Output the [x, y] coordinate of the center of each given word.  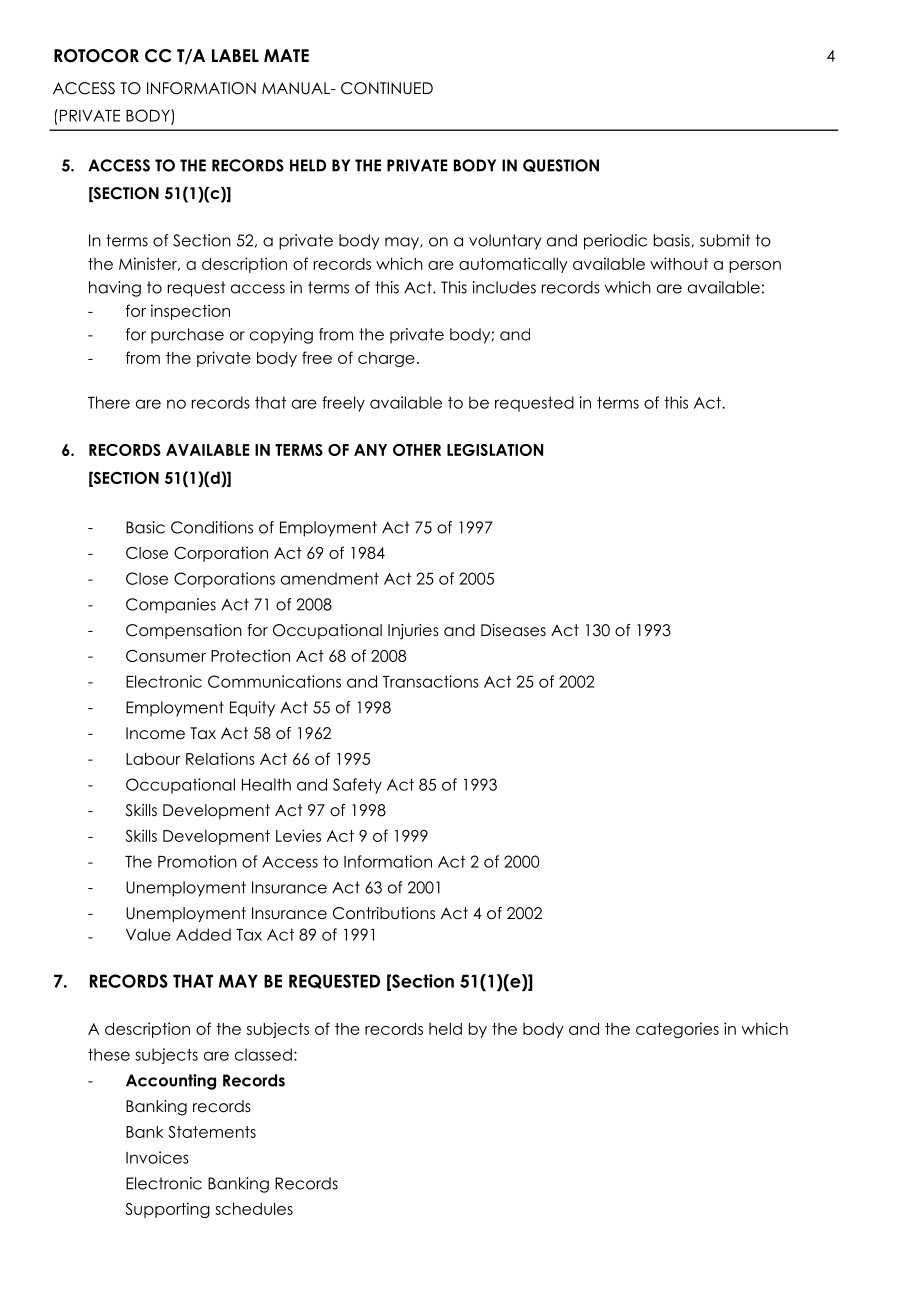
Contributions [384, 913]
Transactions [431, 681]
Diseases [513, 630]
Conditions [212, 527]
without [679, 263]
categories [677, 1030]
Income [155, 733]
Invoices [157, 1157]
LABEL [235, 55]
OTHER [417, 450]
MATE [286, 55]
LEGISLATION [495, 450]
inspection [190, 312]
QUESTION [561, 165]
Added [203, 934]
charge [386, 359]
